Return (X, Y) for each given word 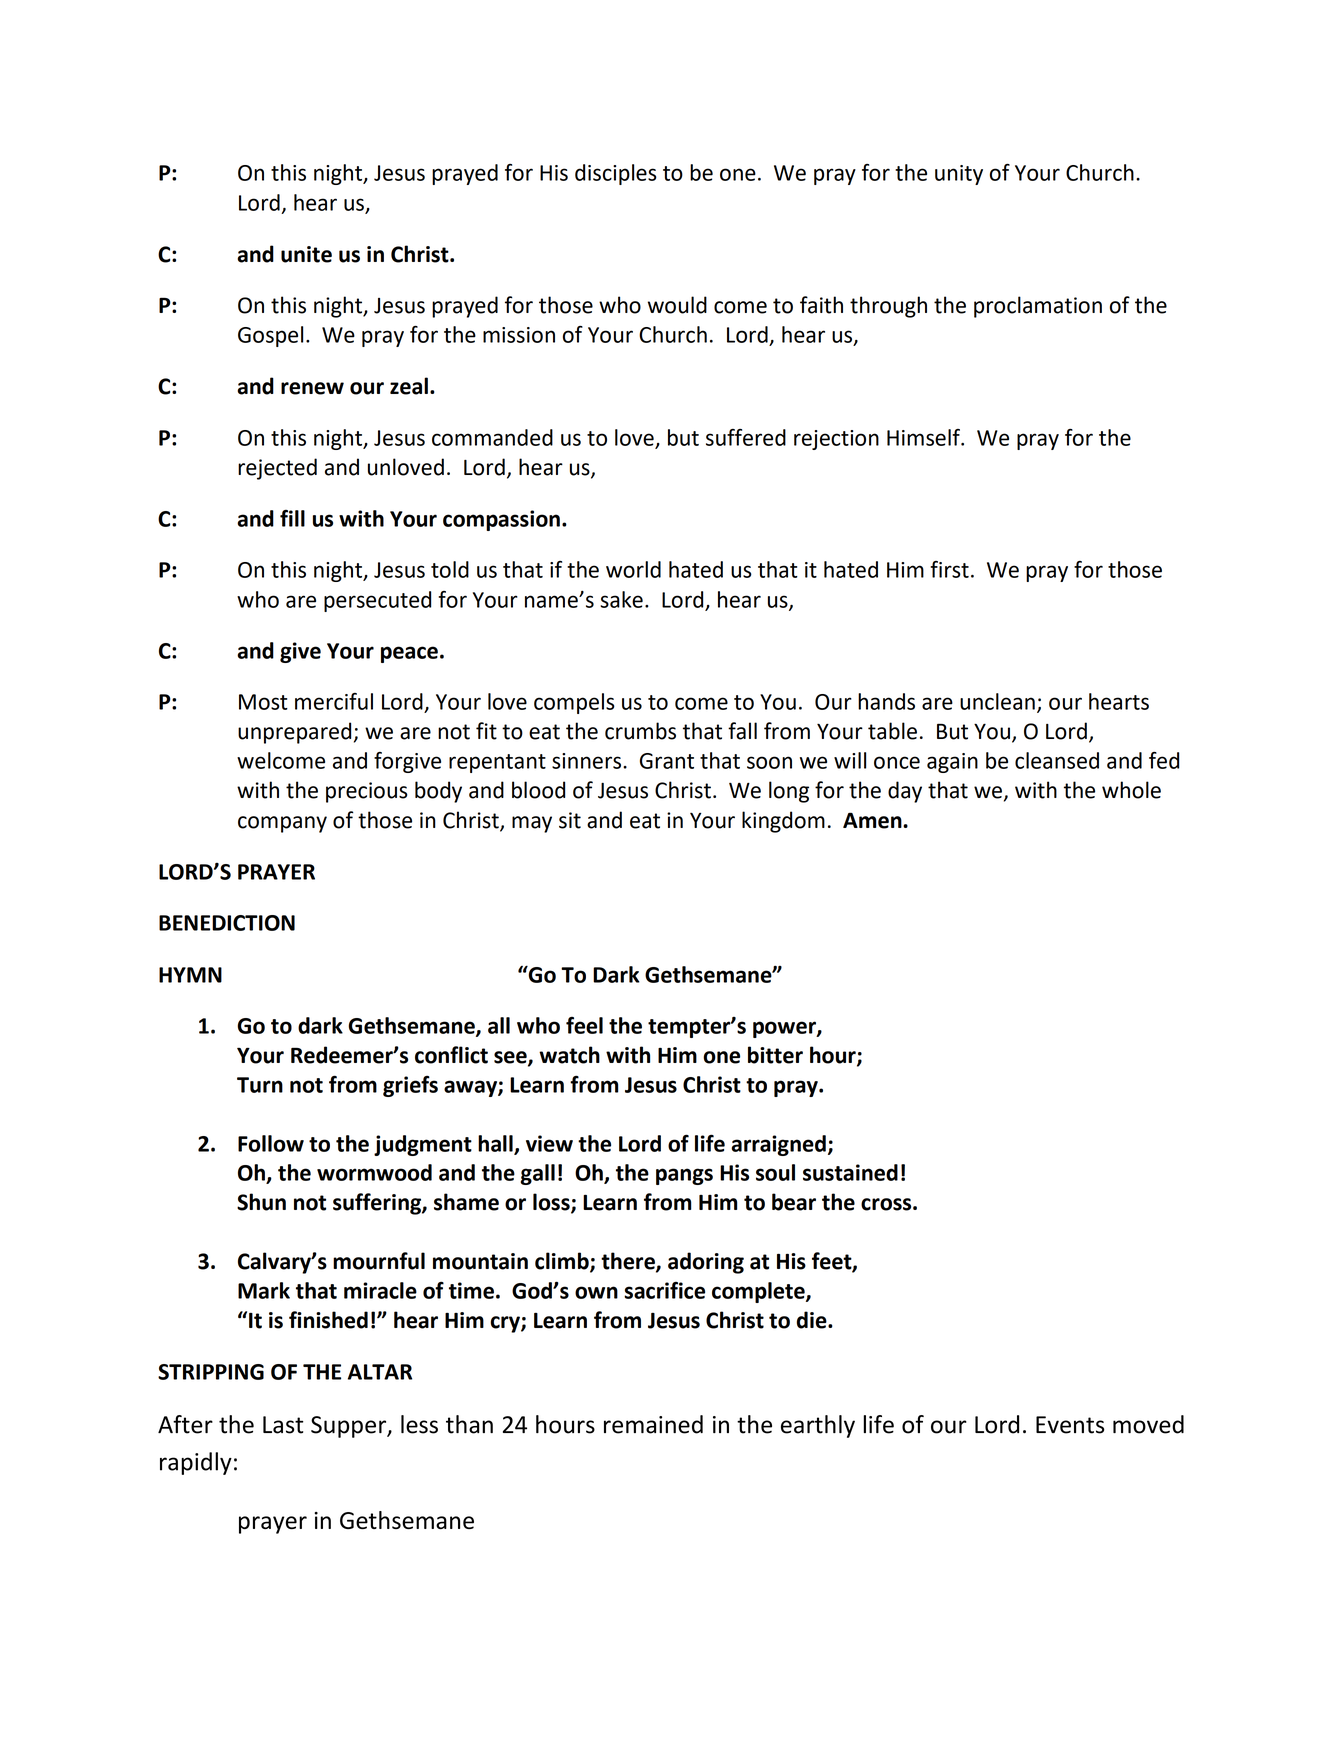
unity (959, 175)
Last (283, 1425)
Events (1070, 1425)
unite (306, 254)
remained (653, 1424)
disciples (616, 174)
